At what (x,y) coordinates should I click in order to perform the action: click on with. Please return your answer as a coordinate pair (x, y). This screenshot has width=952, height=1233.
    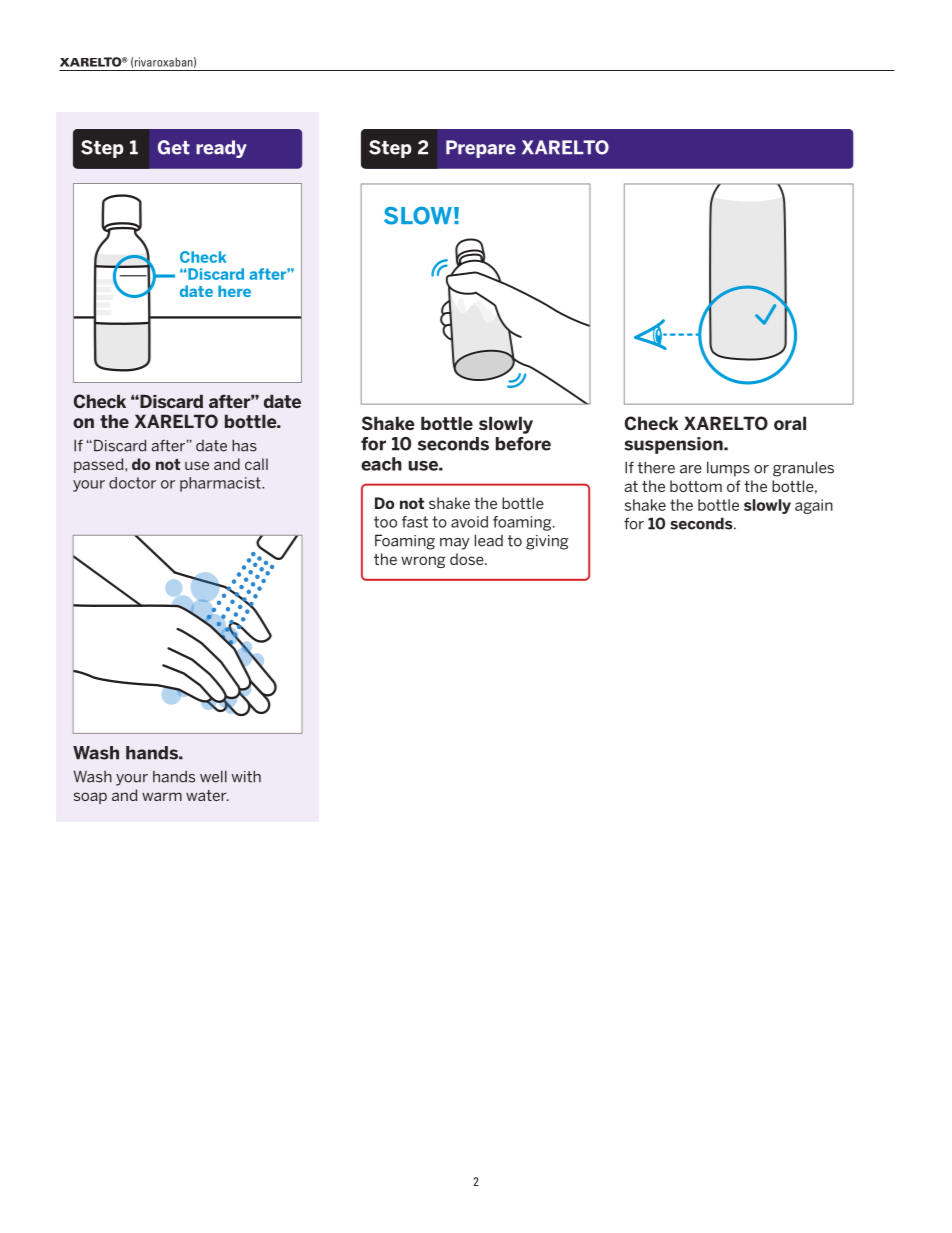
    Looking at the image, I should click on (246, 776).
